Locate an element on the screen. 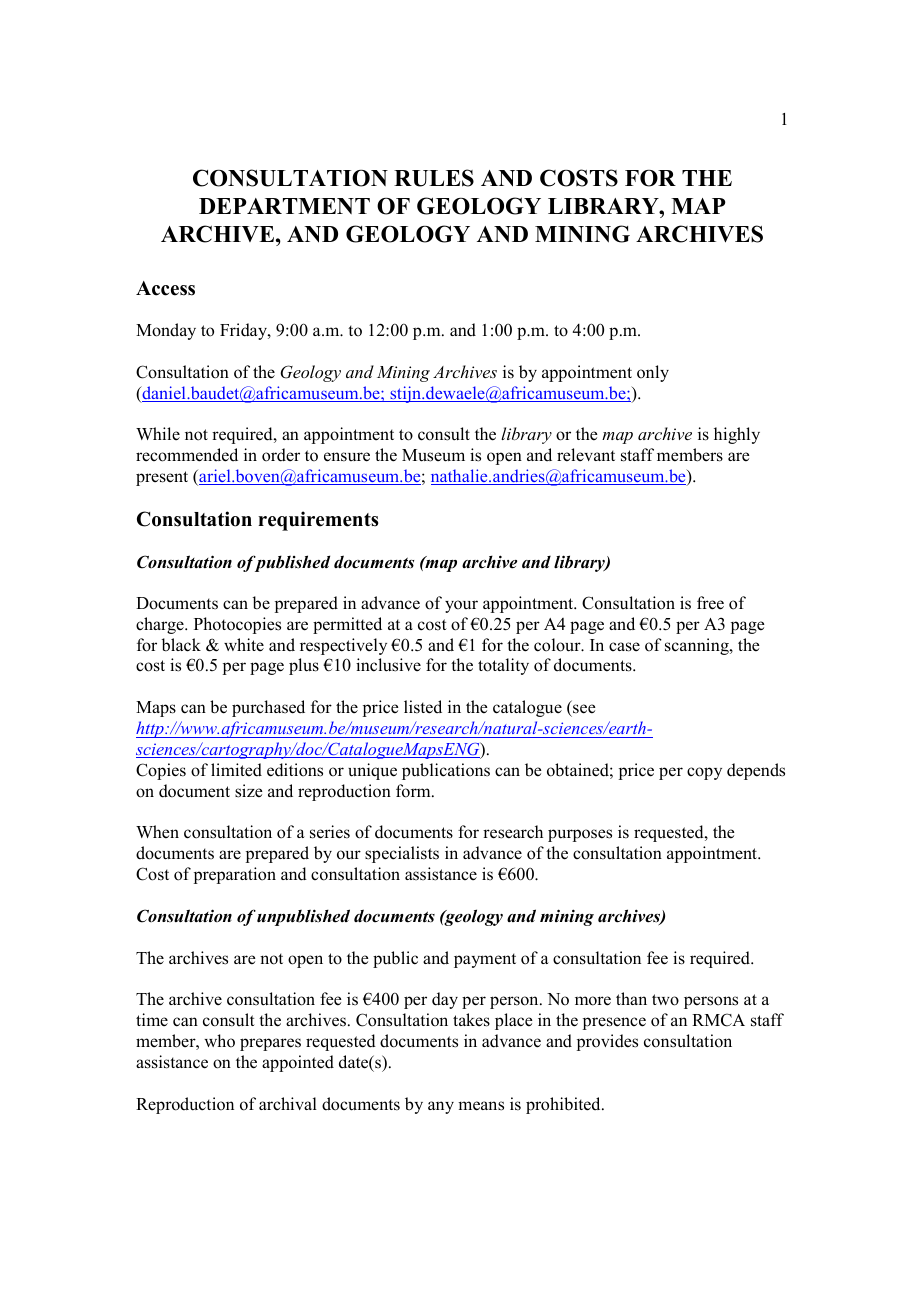  your is located at coordinates (461, 606).
